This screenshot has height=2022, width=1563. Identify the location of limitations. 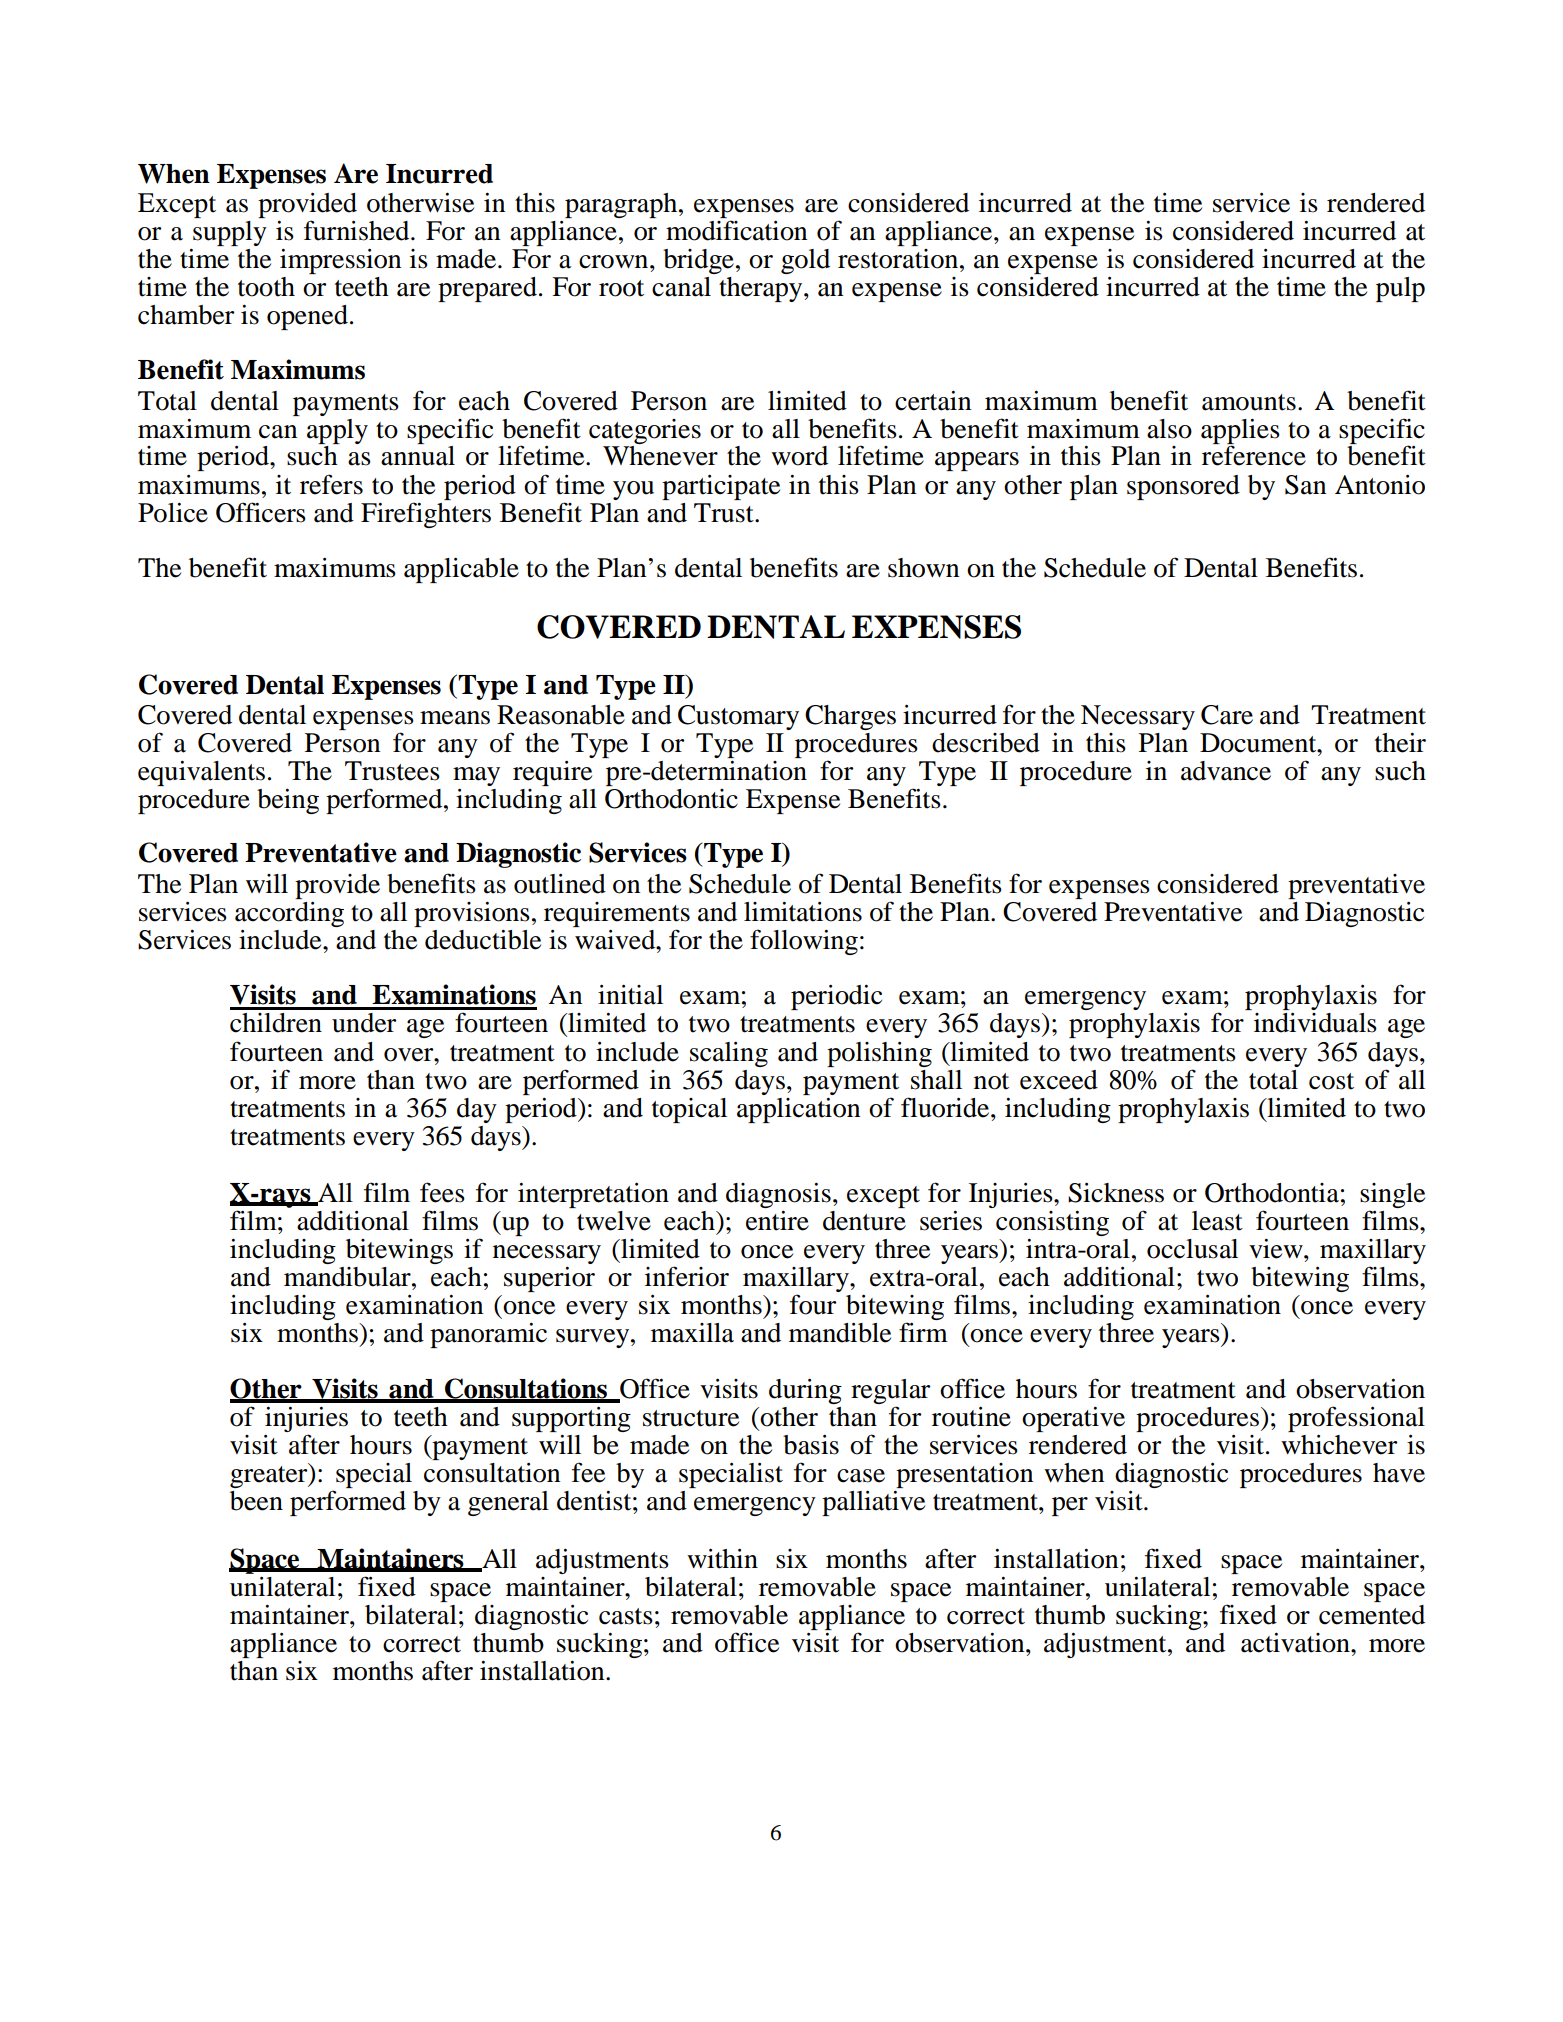
(803, 912).
